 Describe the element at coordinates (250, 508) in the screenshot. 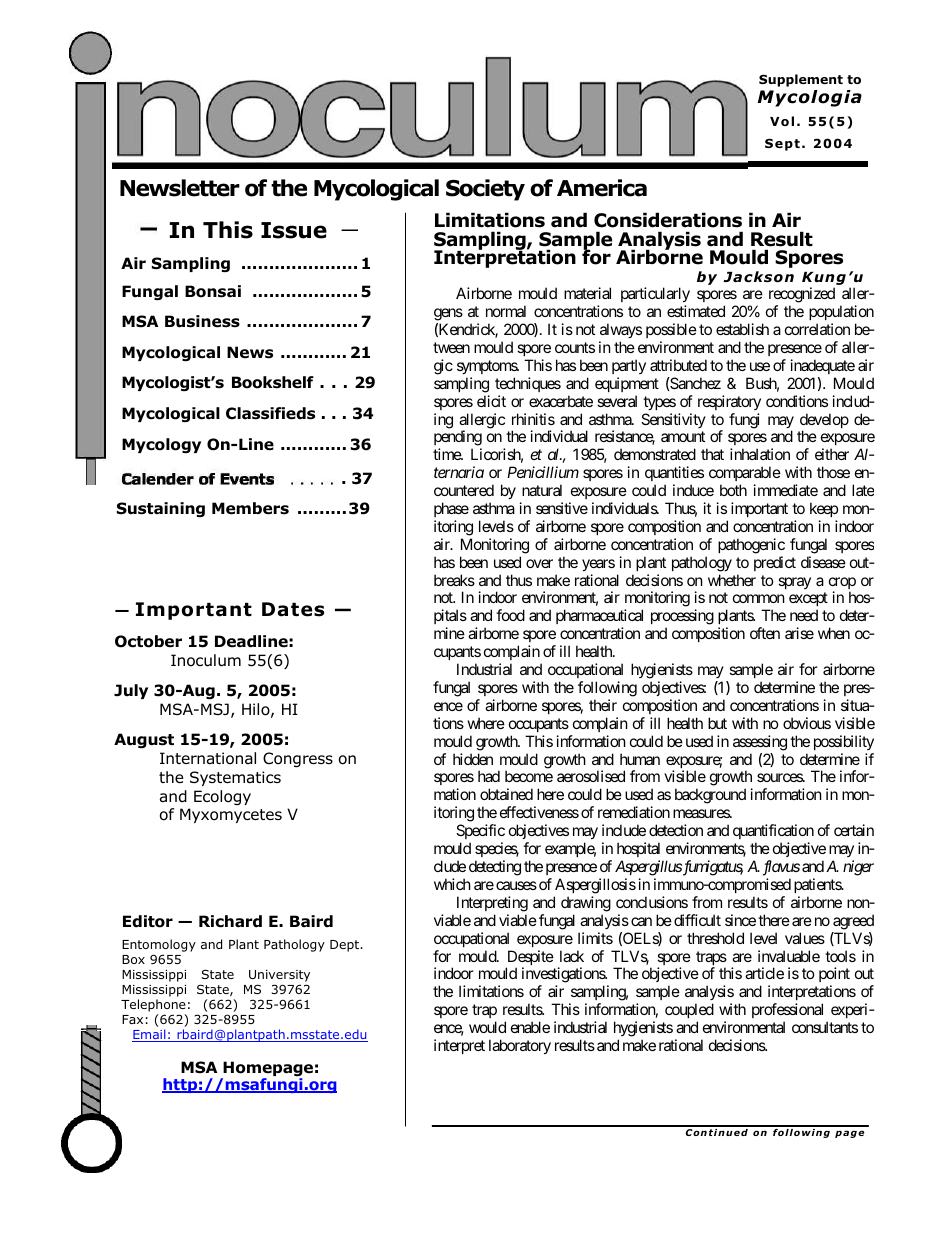

I see `Members` at that location.
